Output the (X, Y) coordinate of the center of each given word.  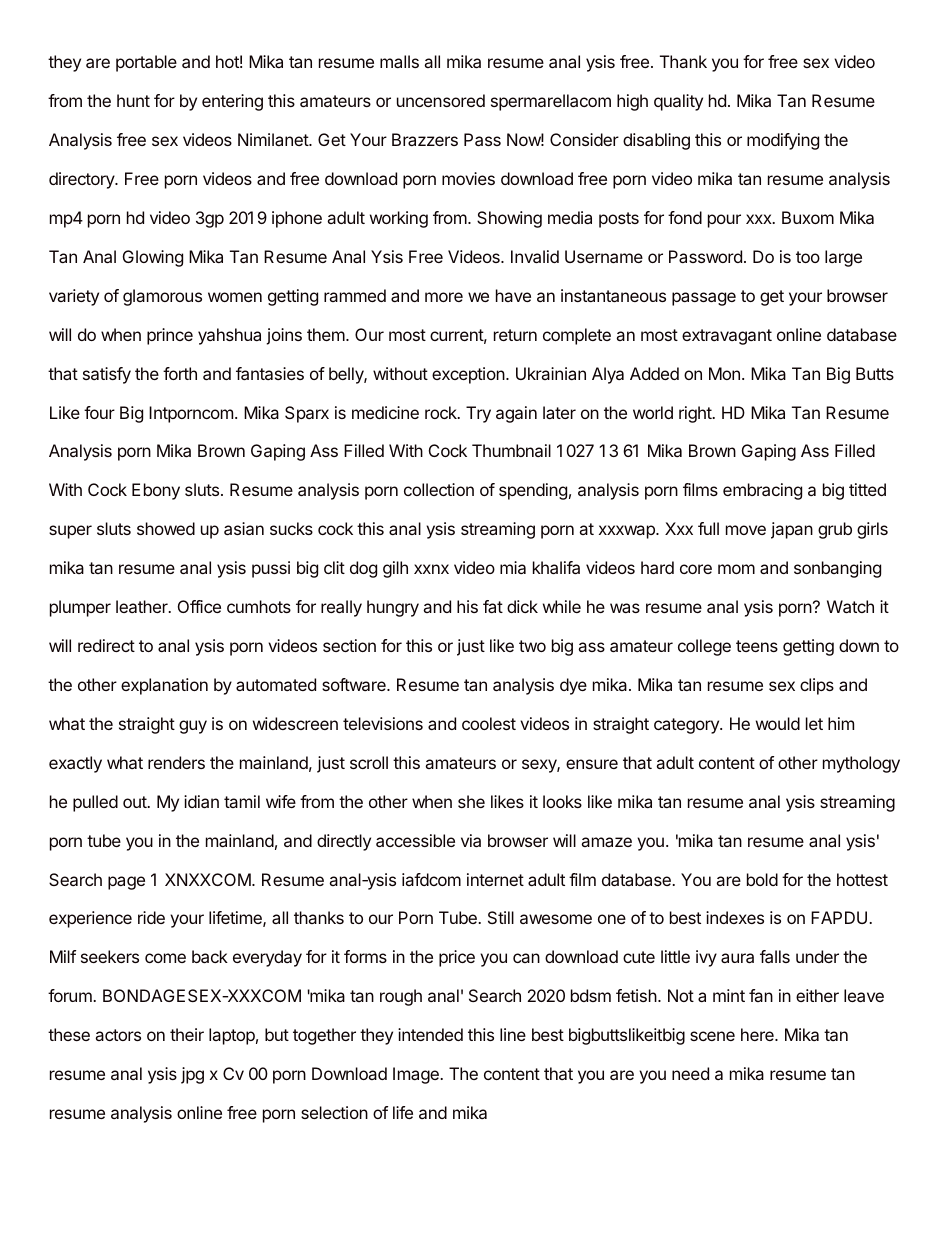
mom (736, 569)
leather (143, 606)
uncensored (441, 100)
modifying (783, 141)
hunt (133, 100)
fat (493, 606)
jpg (192, 1075)
